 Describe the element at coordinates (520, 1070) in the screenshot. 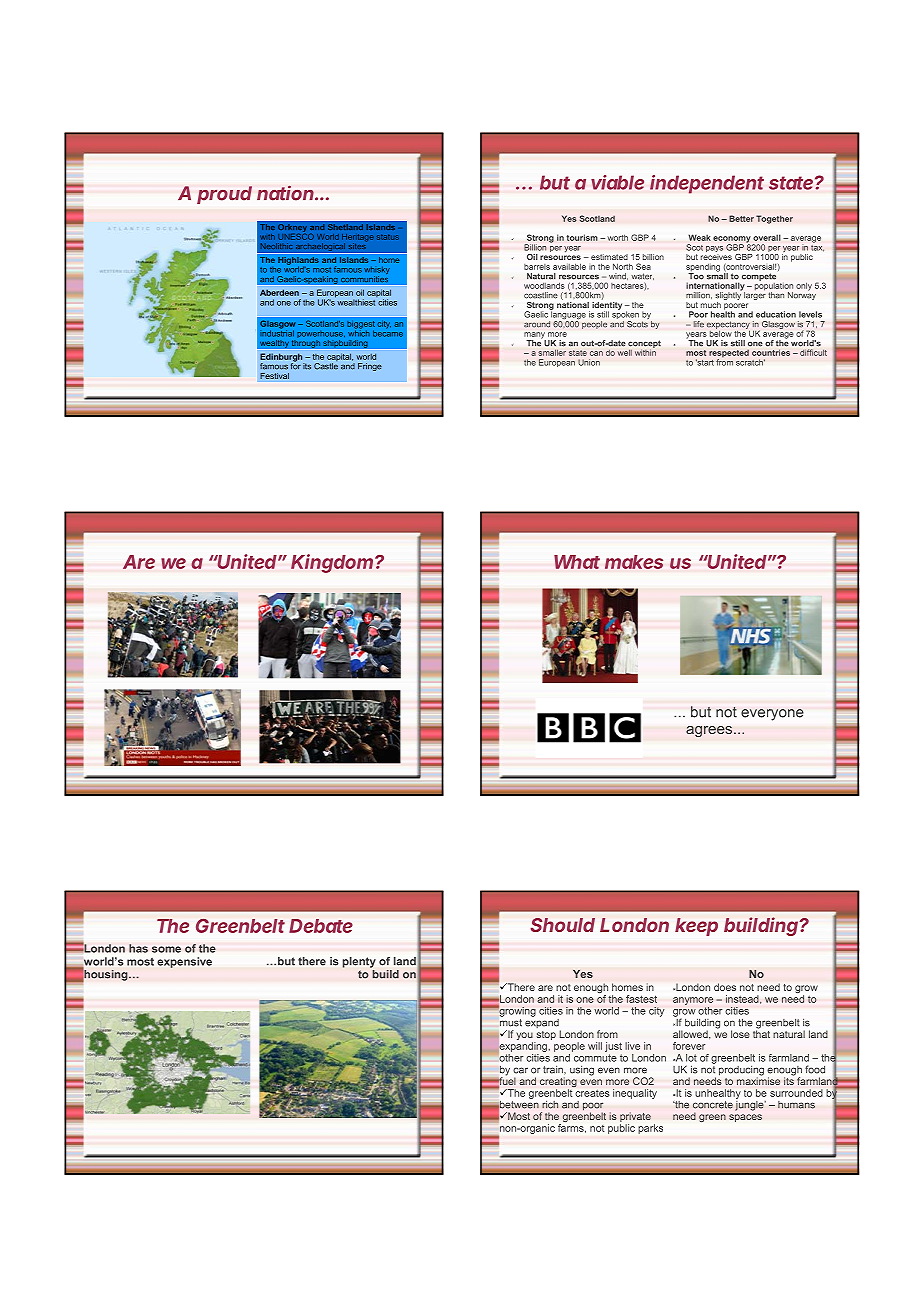

I see `car` at that location.
